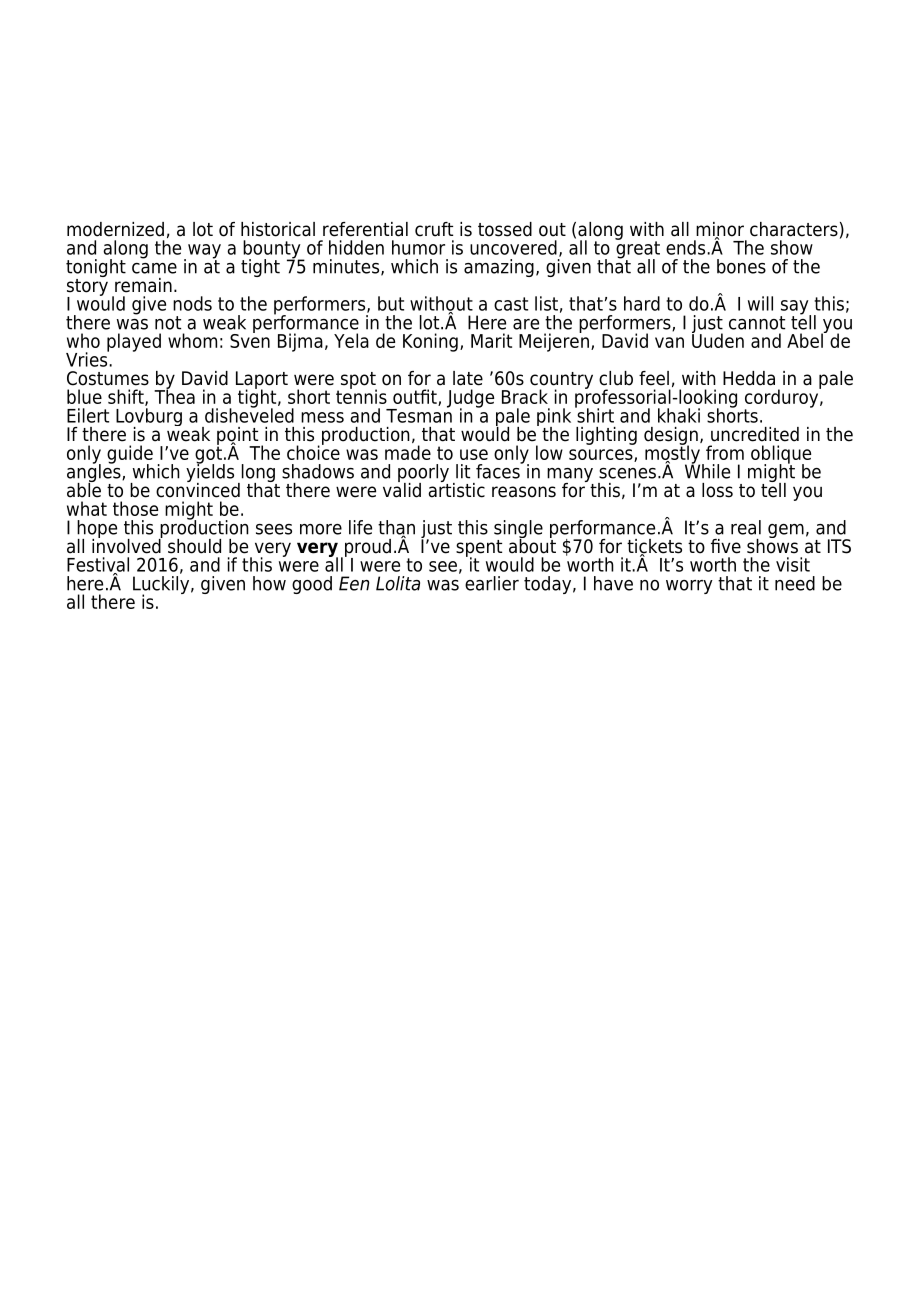  What do you see at coordinates (781, 455) in the screenshot?
I see `oblique` at bounding box center [781, 455].
